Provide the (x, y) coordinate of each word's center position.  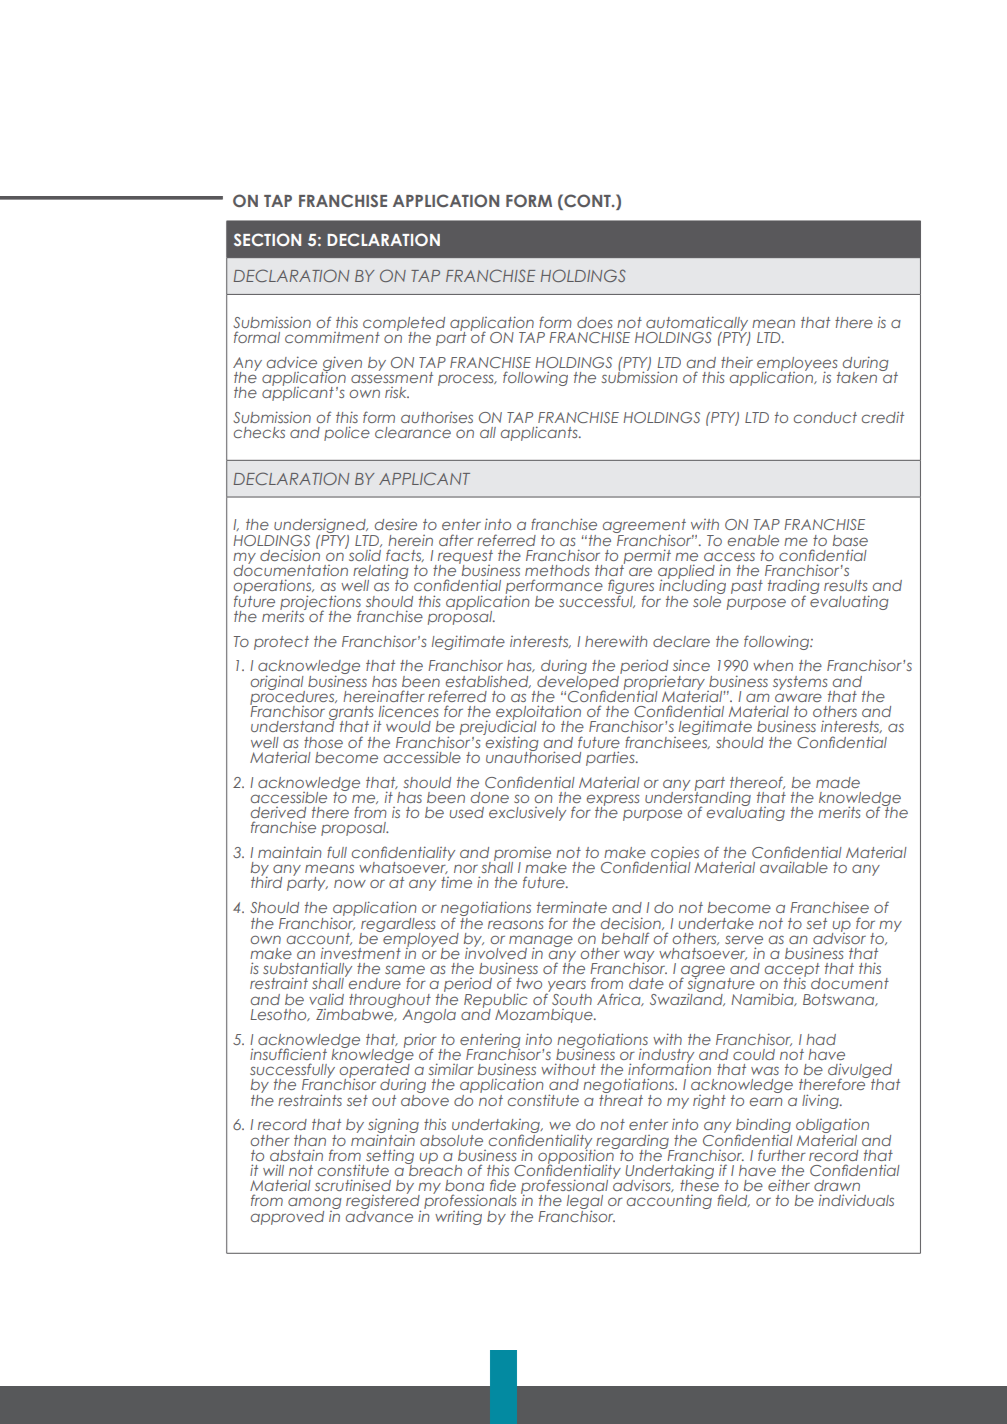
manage (541, 942)
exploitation (538, 713)
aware (798, 697)
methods (557, 570)
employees (798, 365)
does (594, 322)
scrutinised (353, 1185)
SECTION (267, 239)
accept (793, 971)
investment (361, 953)
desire (396, 524)
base (850, 540)
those (323, 742)
